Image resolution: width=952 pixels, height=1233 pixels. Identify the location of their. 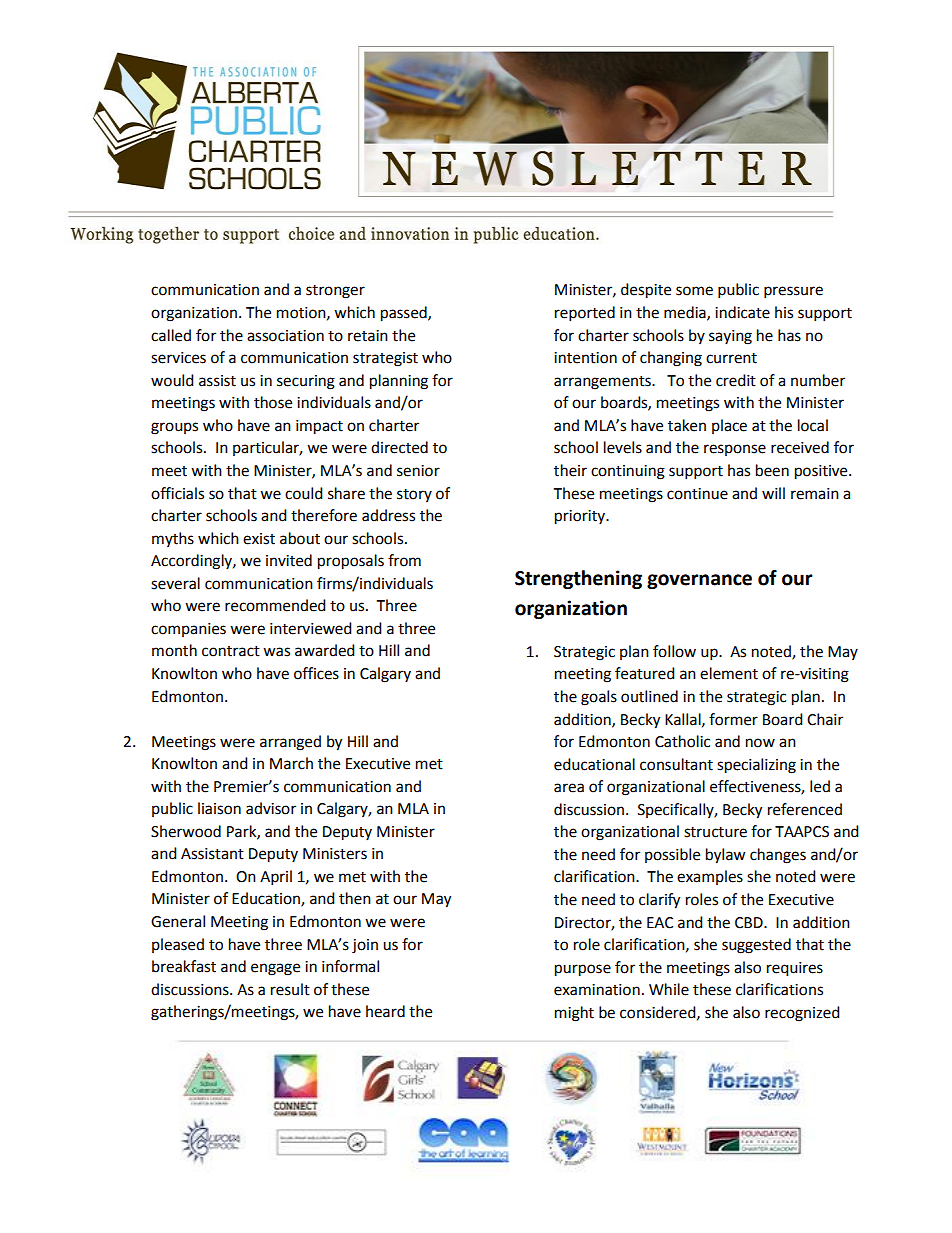
(570, 470).
